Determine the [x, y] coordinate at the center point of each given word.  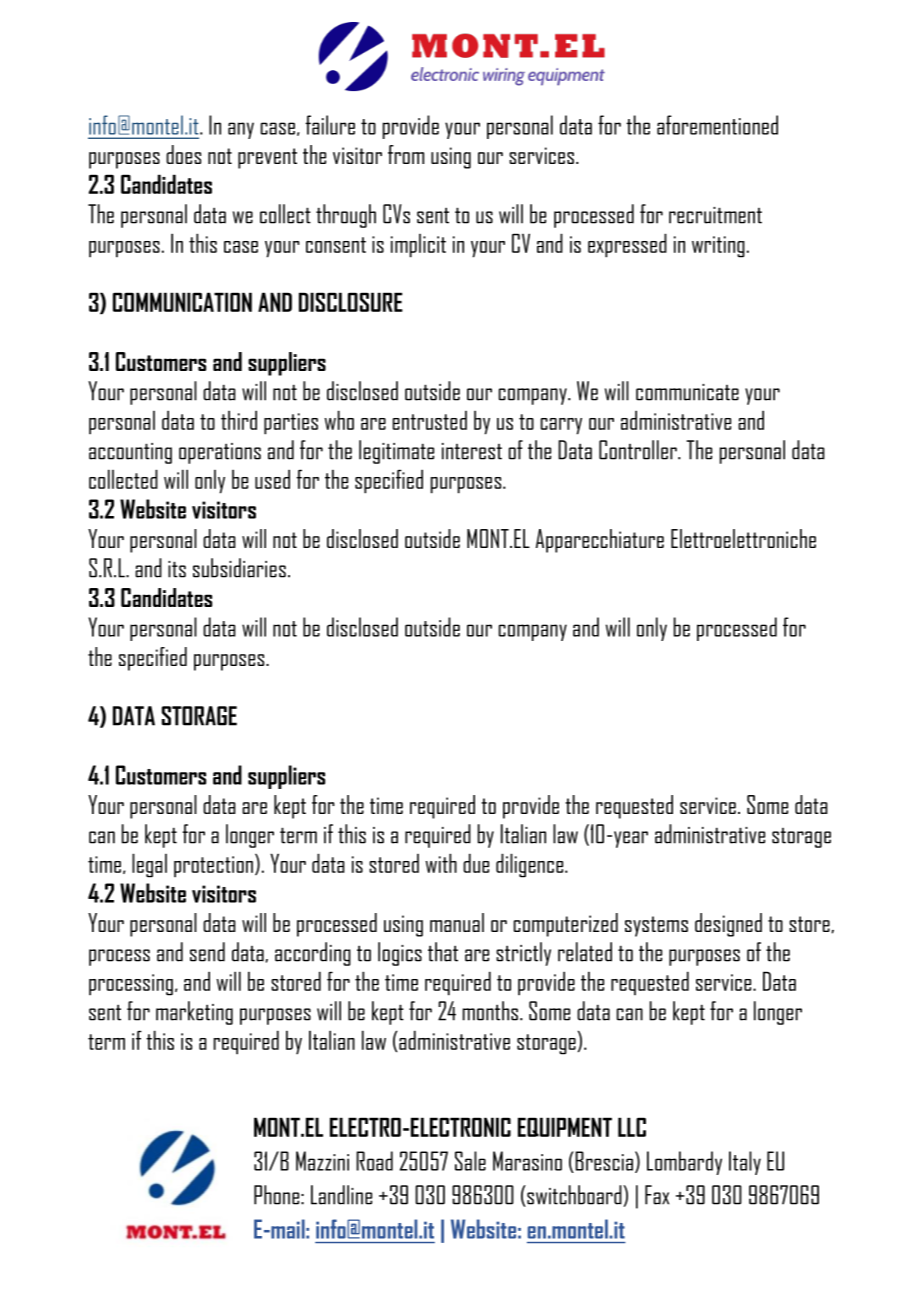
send [207, 952]
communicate [687, 392]
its [177, 569]
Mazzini [322, 1161]
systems [656, 926]
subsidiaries [239, 568]
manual [457, 922]
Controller [639, 450]
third [239, 420]
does [183, 154]
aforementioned [717, 125]
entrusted [430, 420]
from [406, 154]
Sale [470, 1161]
